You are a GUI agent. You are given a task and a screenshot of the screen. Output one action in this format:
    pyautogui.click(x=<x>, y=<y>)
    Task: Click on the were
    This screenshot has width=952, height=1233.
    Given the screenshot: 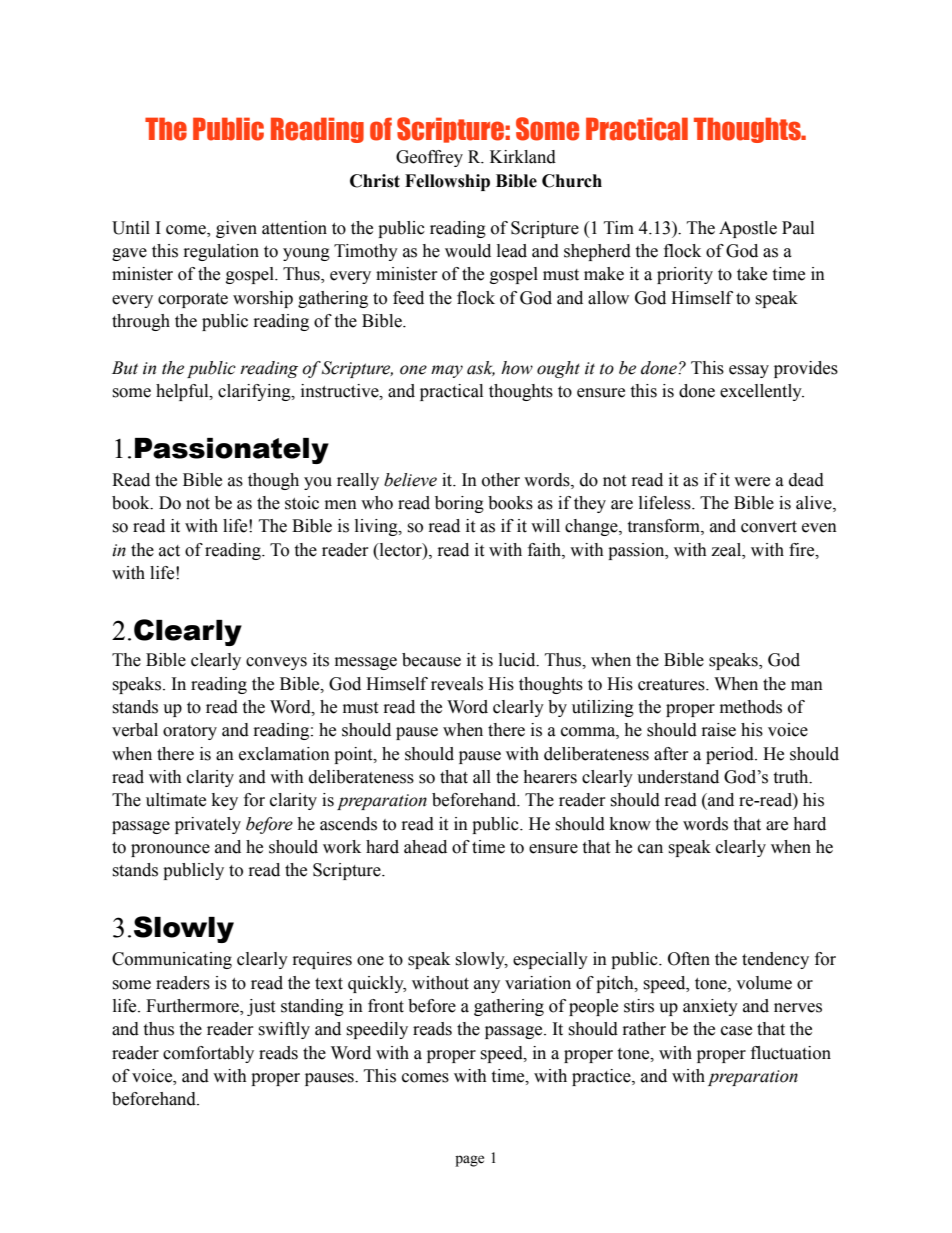 What is the action you would take?
    pyautogui.click(x=752, y=482)
